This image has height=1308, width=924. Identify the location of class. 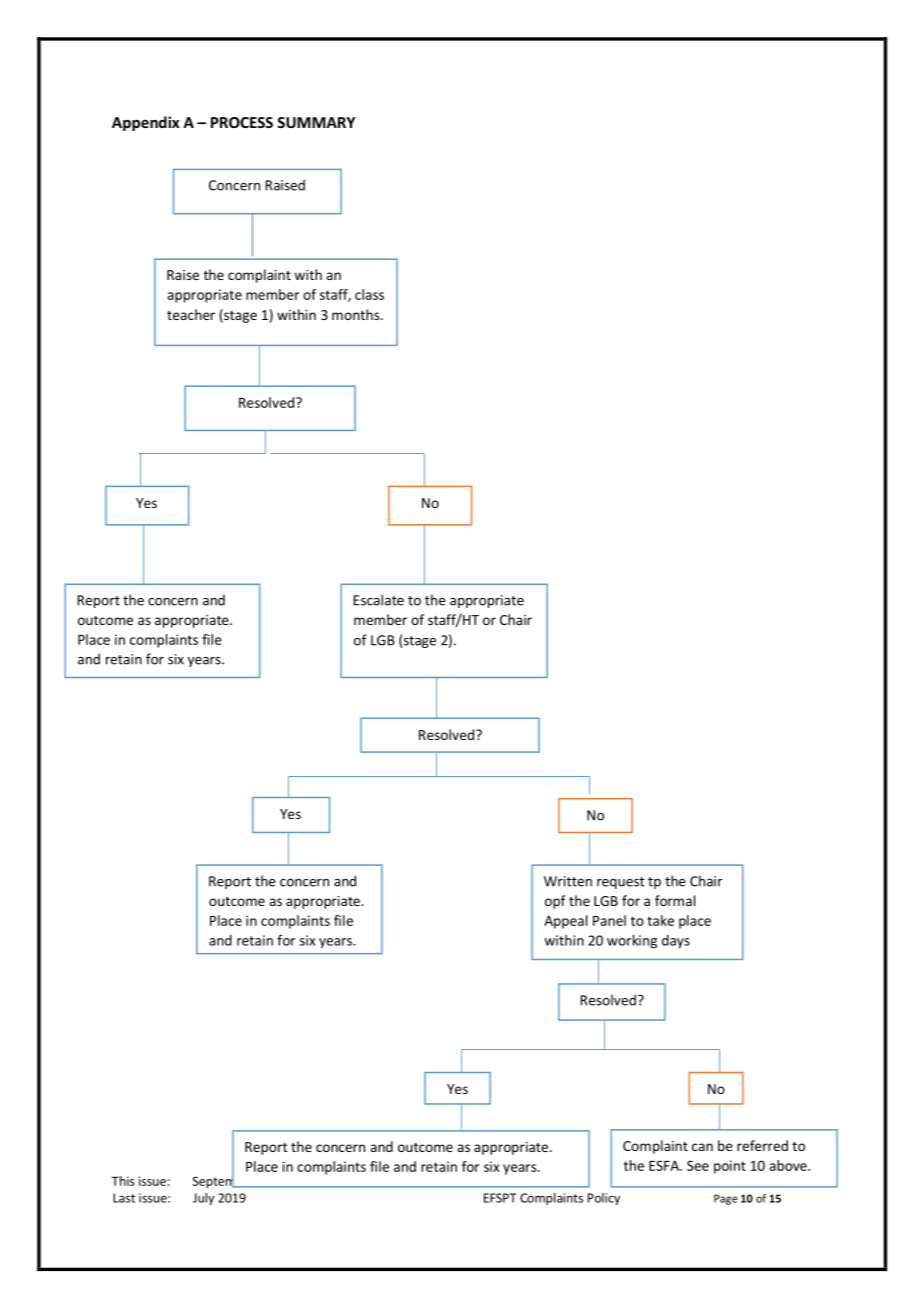
(369, 294).
